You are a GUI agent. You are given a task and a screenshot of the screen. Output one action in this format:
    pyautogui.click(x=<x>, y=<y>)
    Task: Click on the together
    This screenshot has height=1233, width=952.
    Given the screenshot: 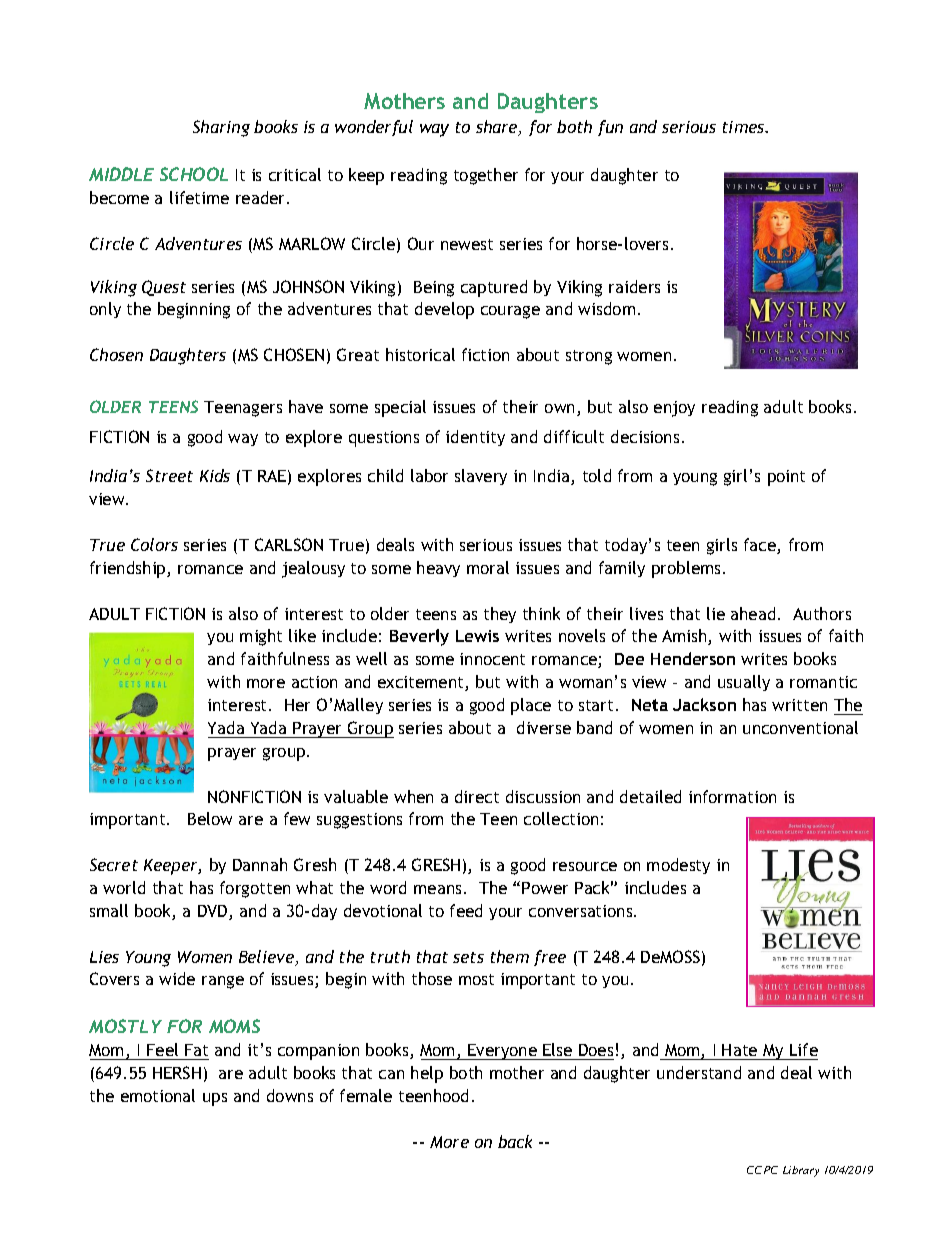 What is the action you would take?
    pyautogui.click(x=486, y=176)
